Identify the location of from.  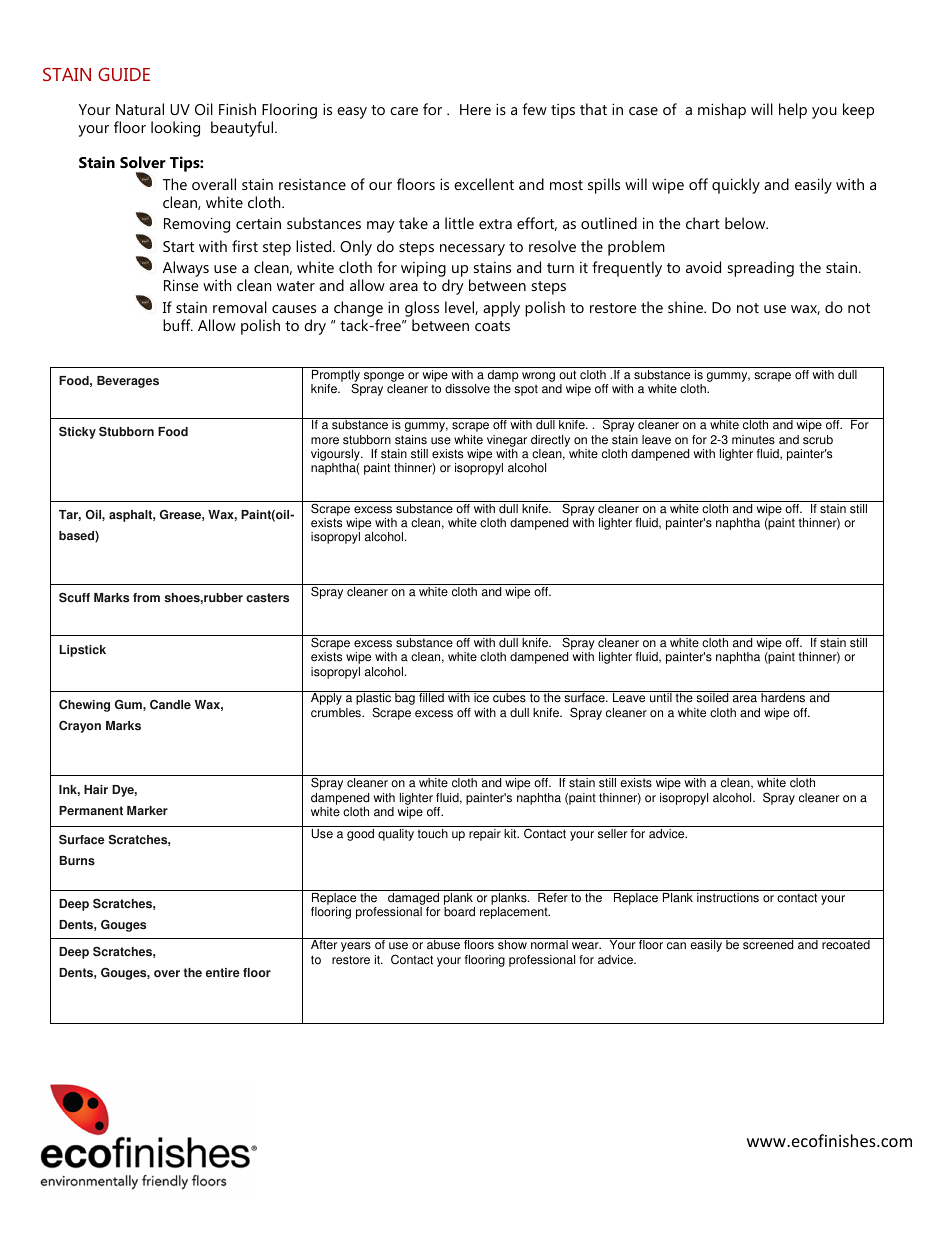
(146, 598).
